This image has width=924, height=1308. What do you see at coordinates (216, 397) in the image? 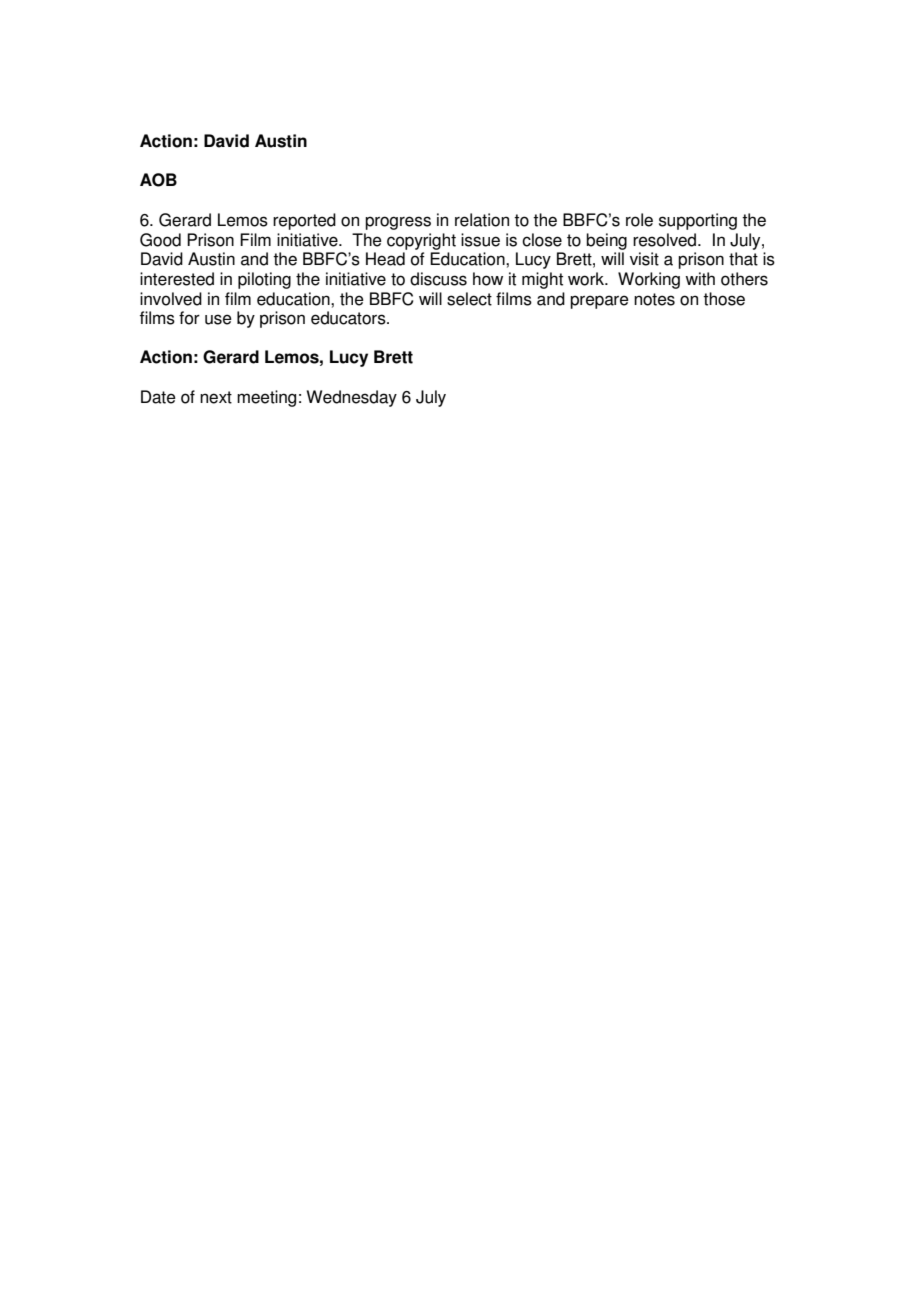
I see `next` at bounding box center [216, 397].
